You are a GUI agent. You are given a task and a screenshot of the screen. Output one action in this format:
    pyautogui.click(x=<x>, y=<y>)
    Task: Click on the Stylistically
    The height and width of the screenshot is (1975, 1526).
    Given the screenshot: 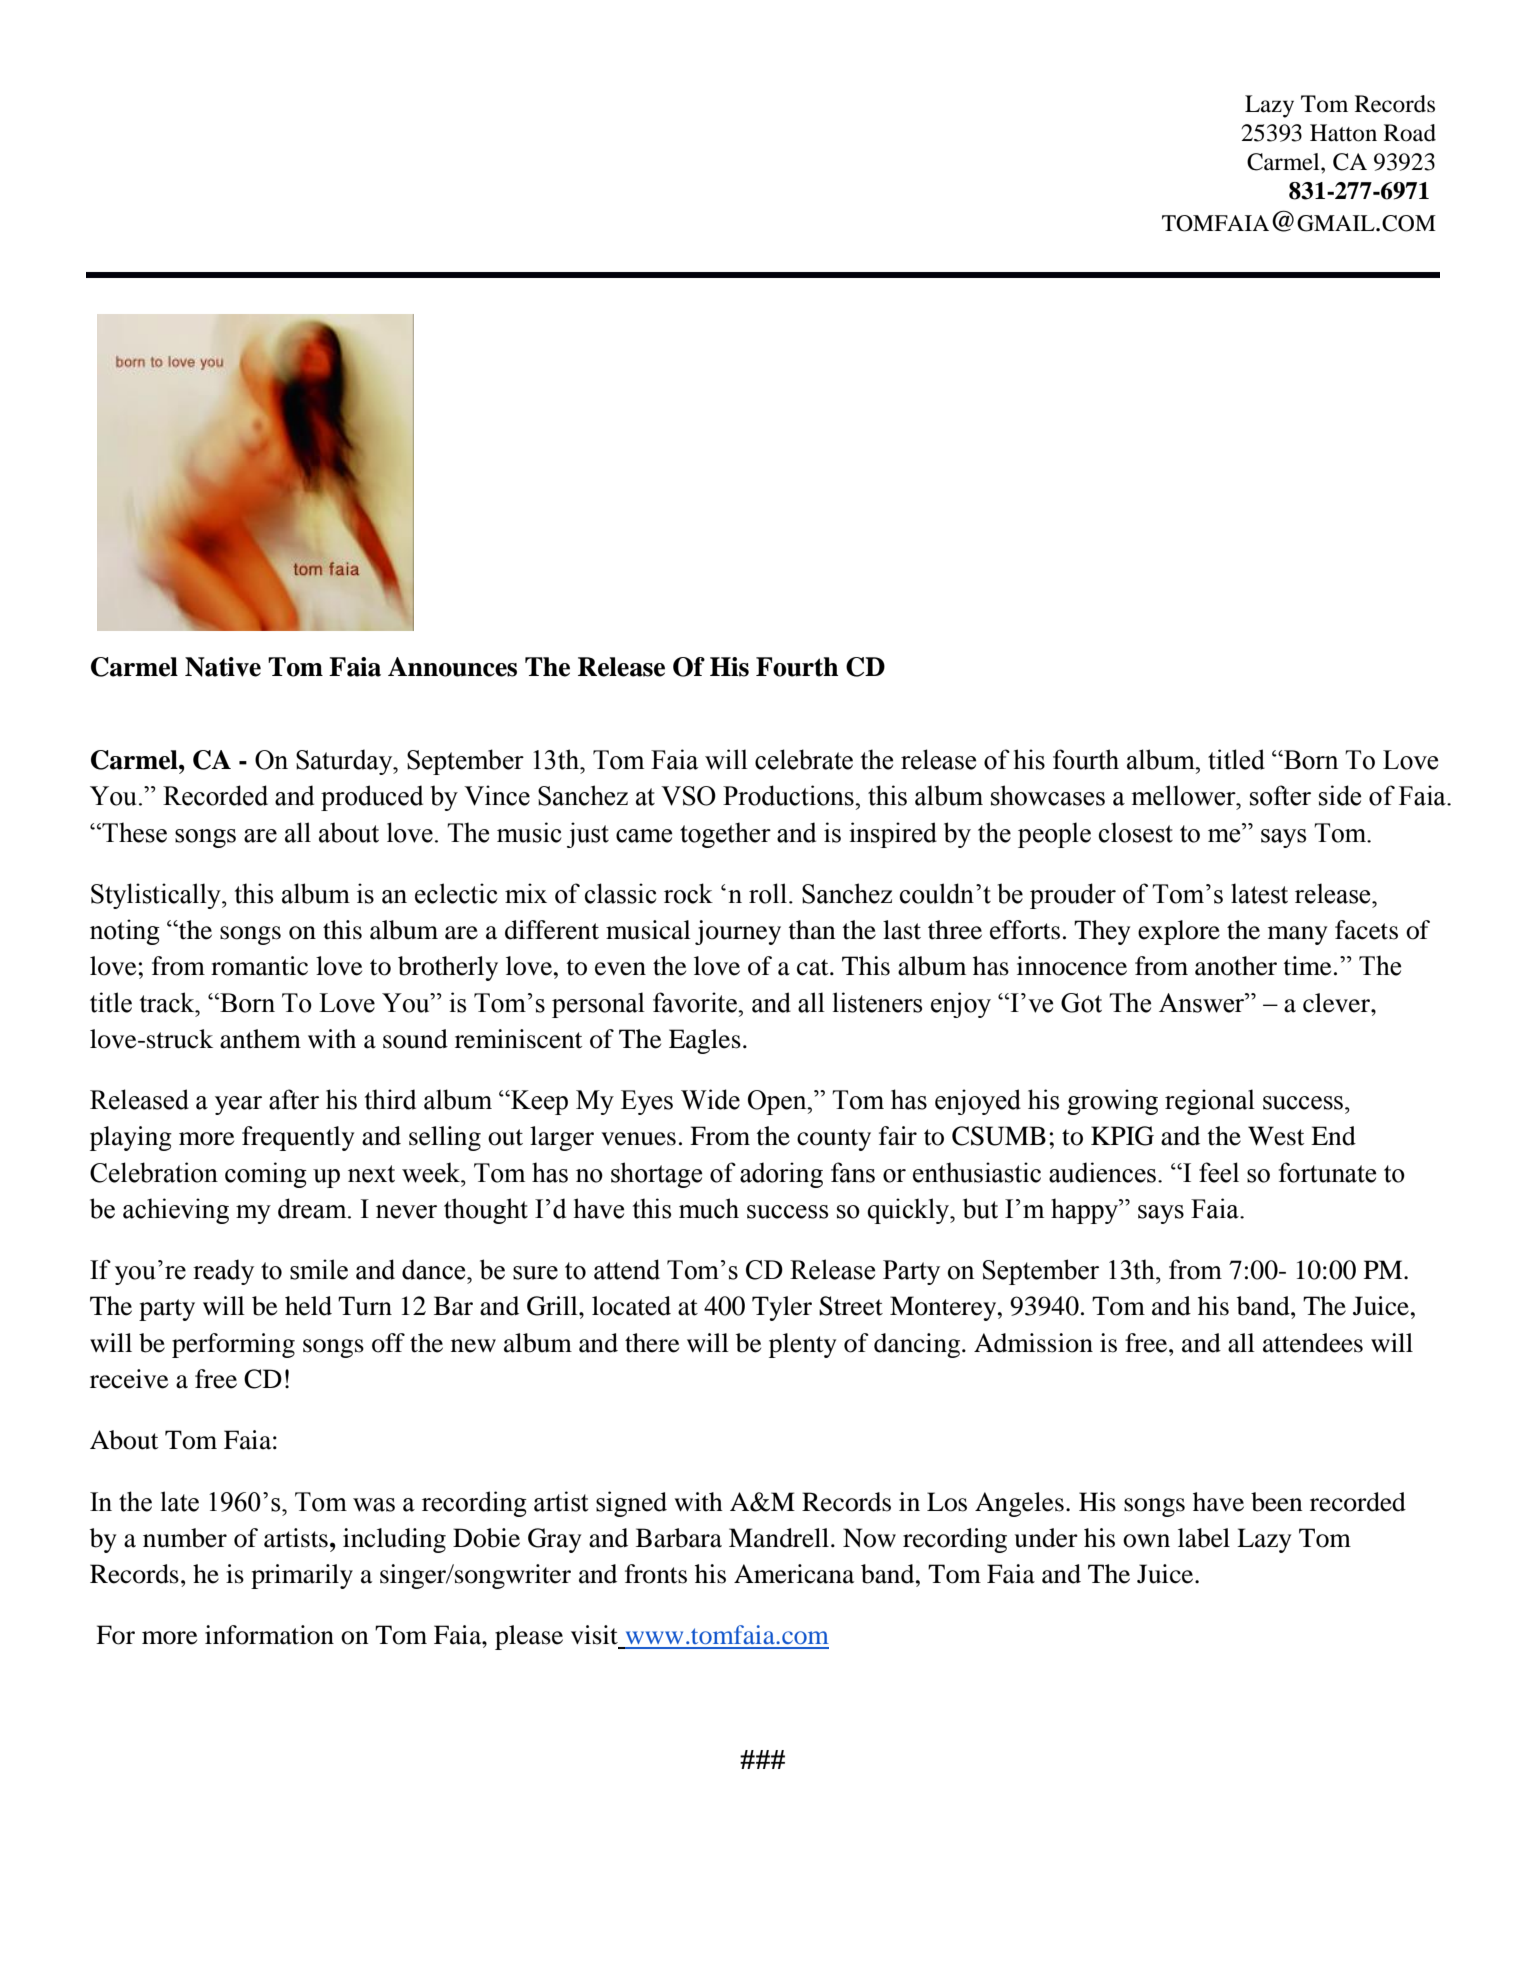 What is the action you would take?
    pyautogui.click(x=157, y=896)
